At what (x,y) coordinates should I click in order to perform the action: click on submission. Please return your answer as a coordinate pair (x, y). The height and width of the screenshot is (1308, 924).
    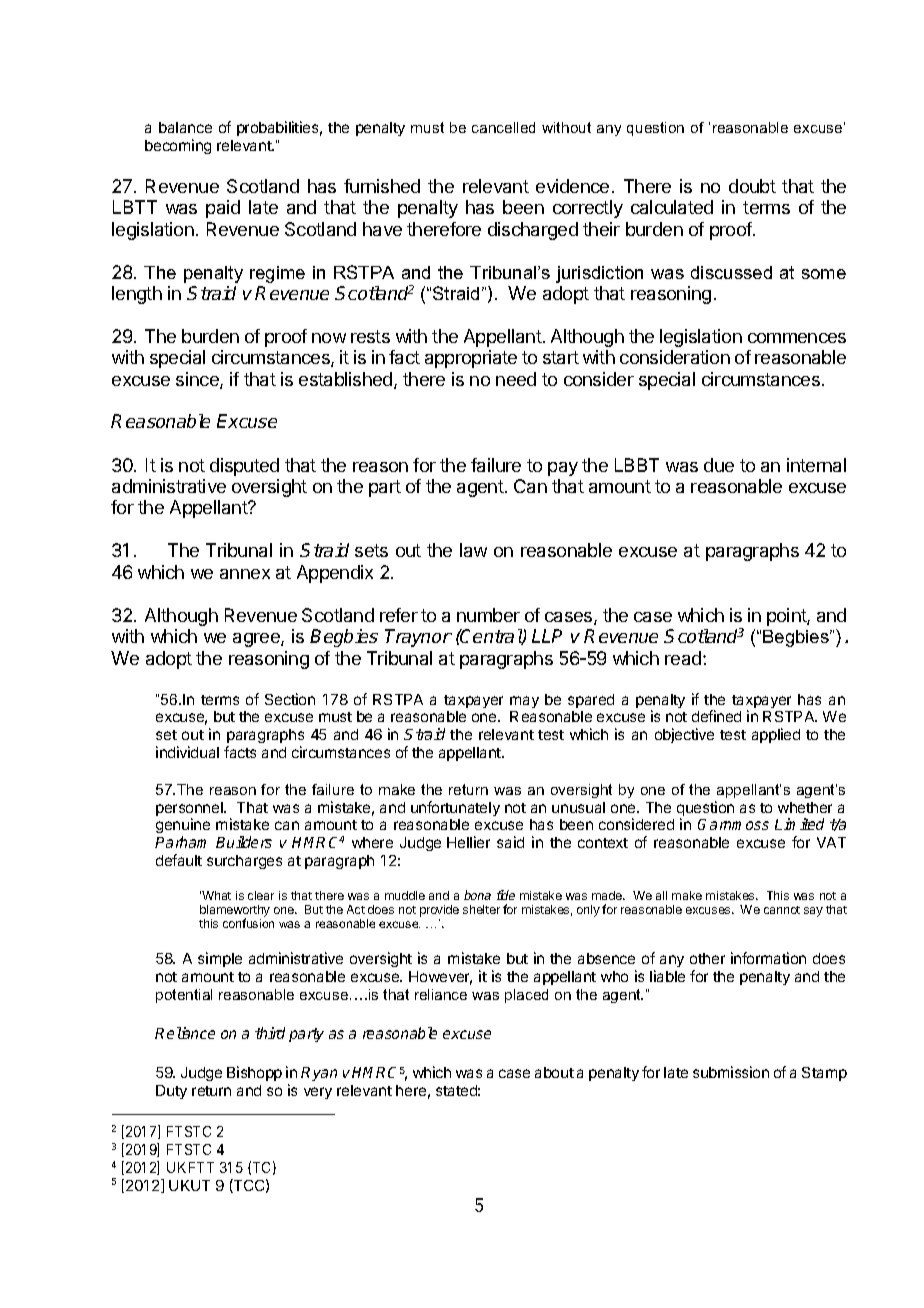
    Looking at the image, I should click on (731, 1072).
